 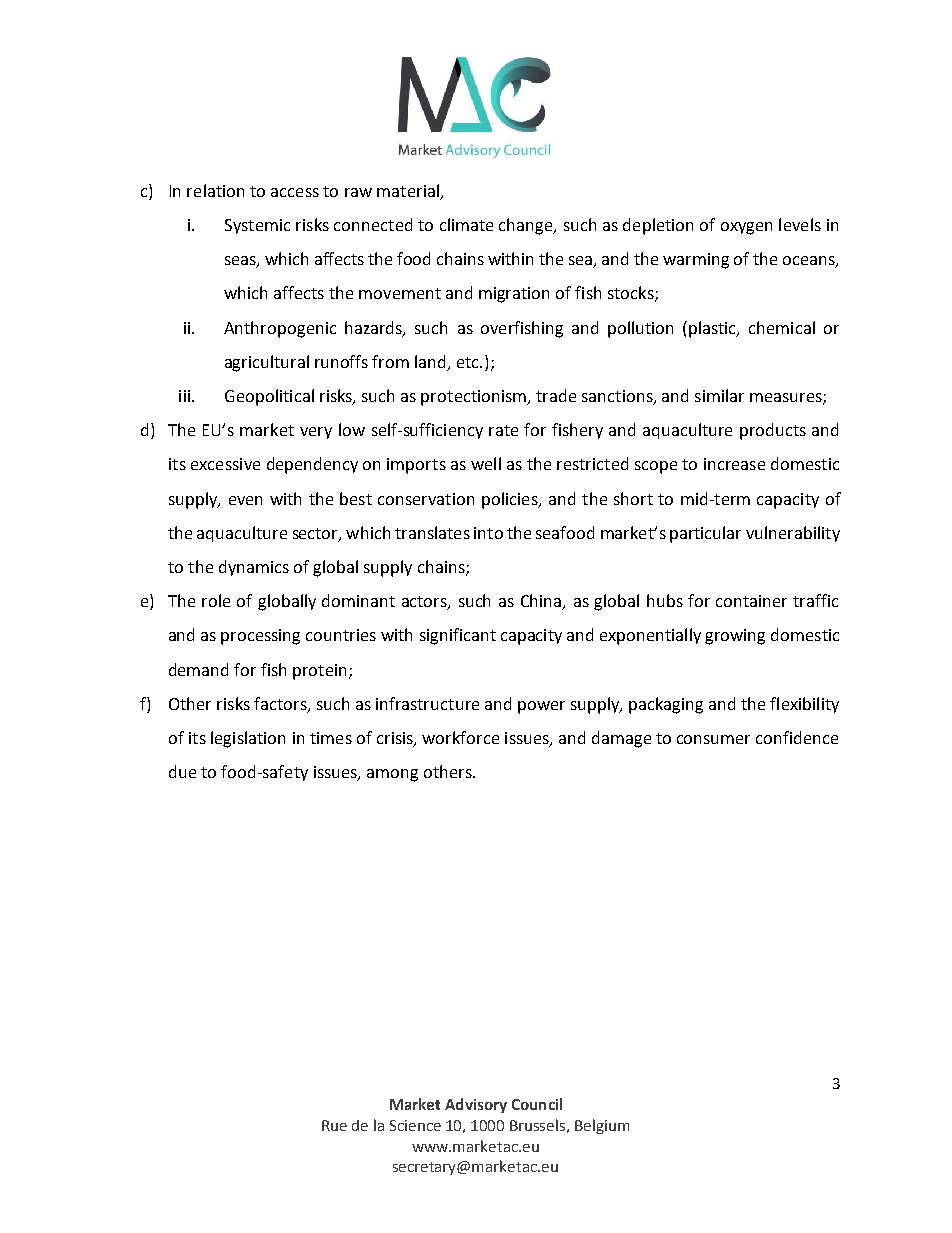 I want to click on Rue, so click(x=334, y=1125).
